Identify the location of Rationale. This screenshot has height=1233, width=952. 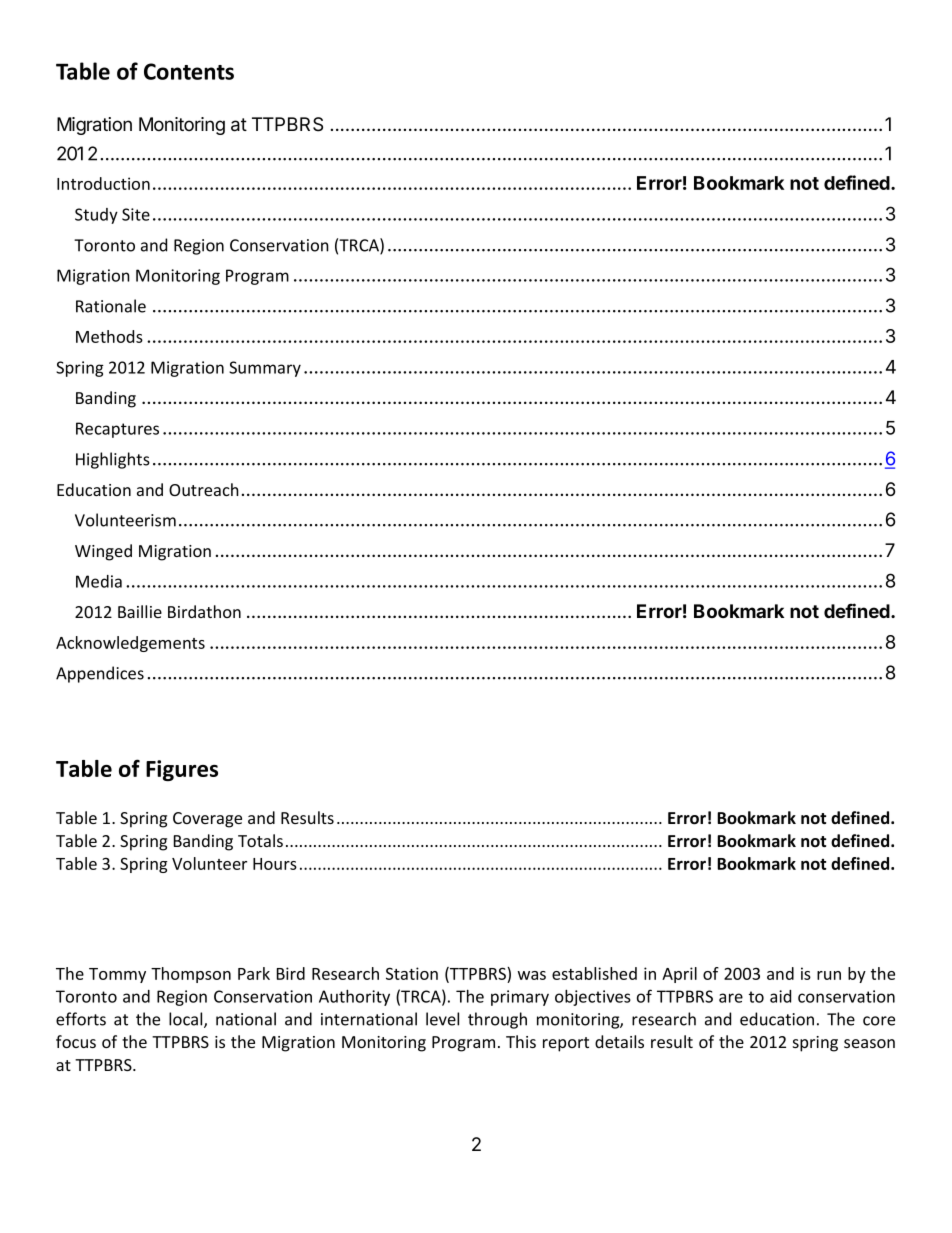
(111, 306).
